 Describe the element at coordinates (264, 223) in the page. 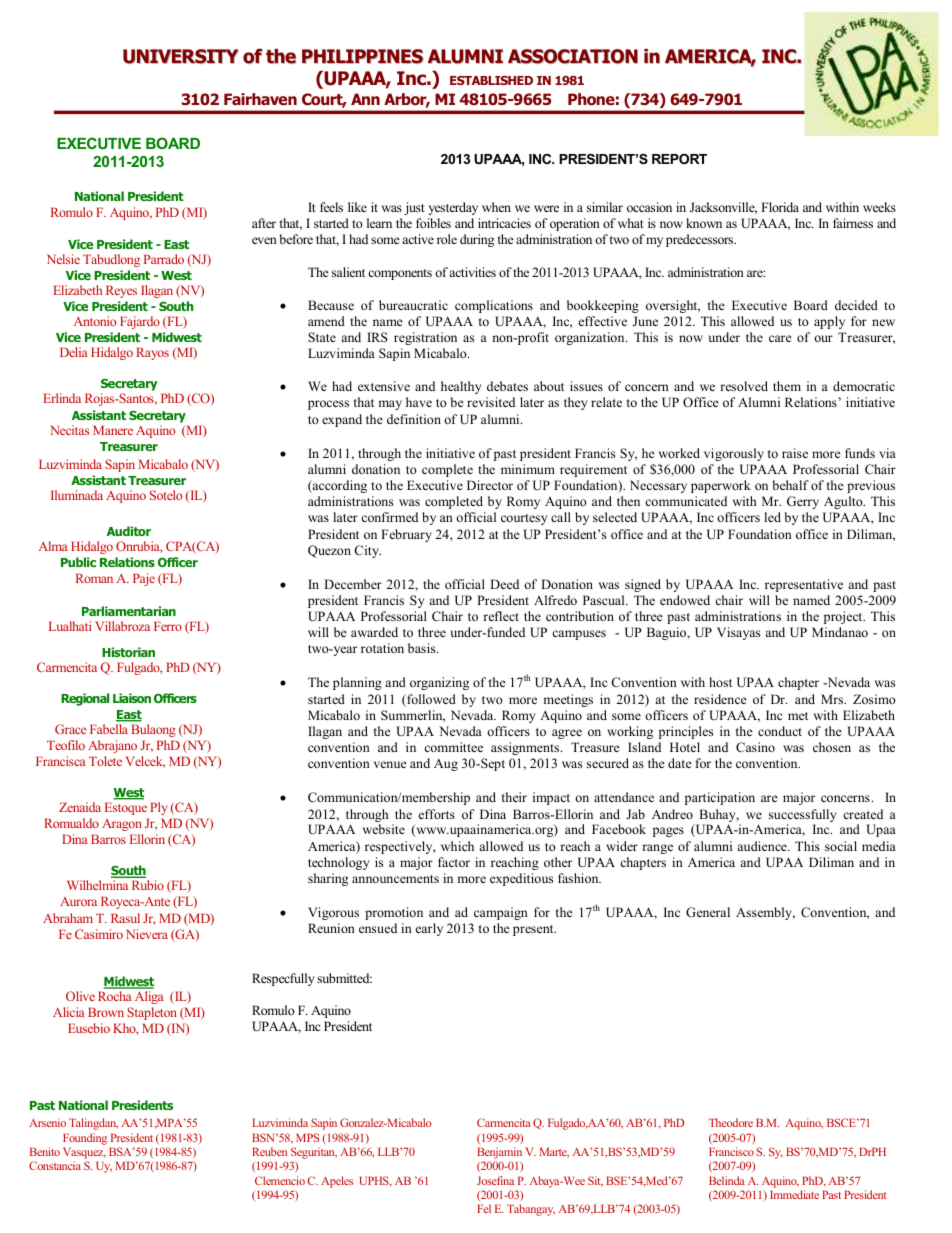

I see `after` at that location.
